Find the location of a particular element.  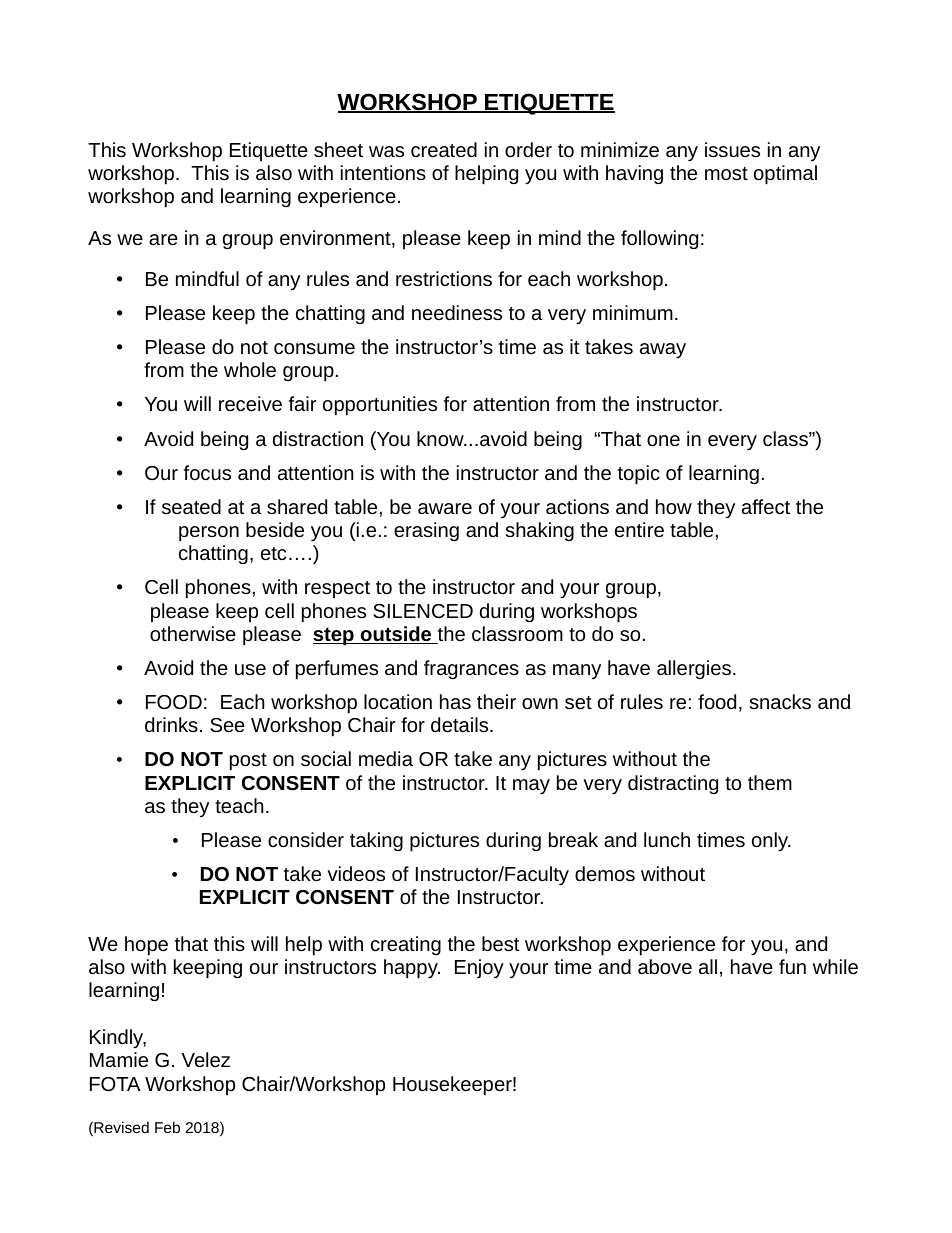

allergies is located at coordinates (694, 669).
